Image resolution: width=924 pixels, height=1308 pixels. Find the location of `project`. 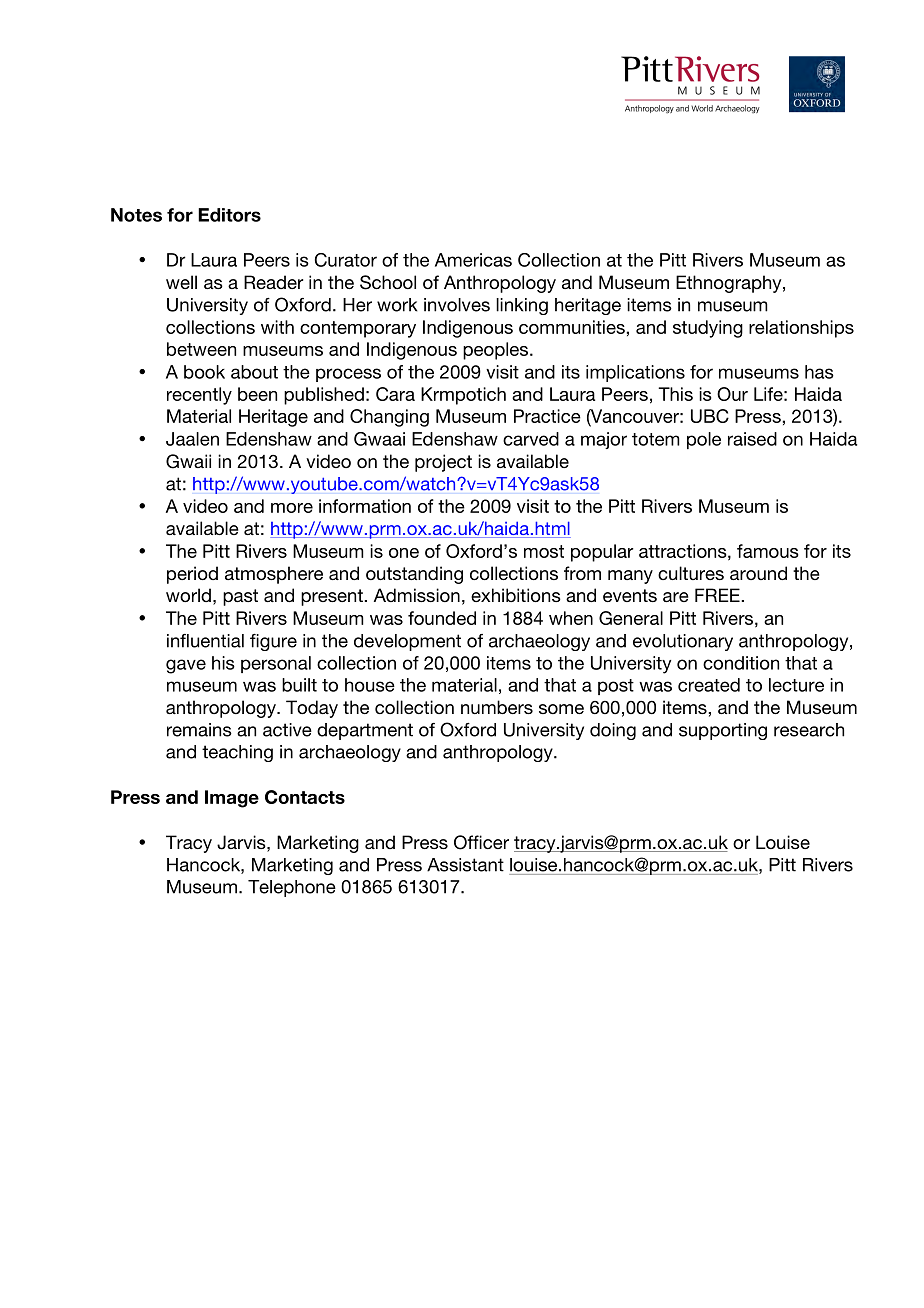

project is located at coordinates (443, 463).
